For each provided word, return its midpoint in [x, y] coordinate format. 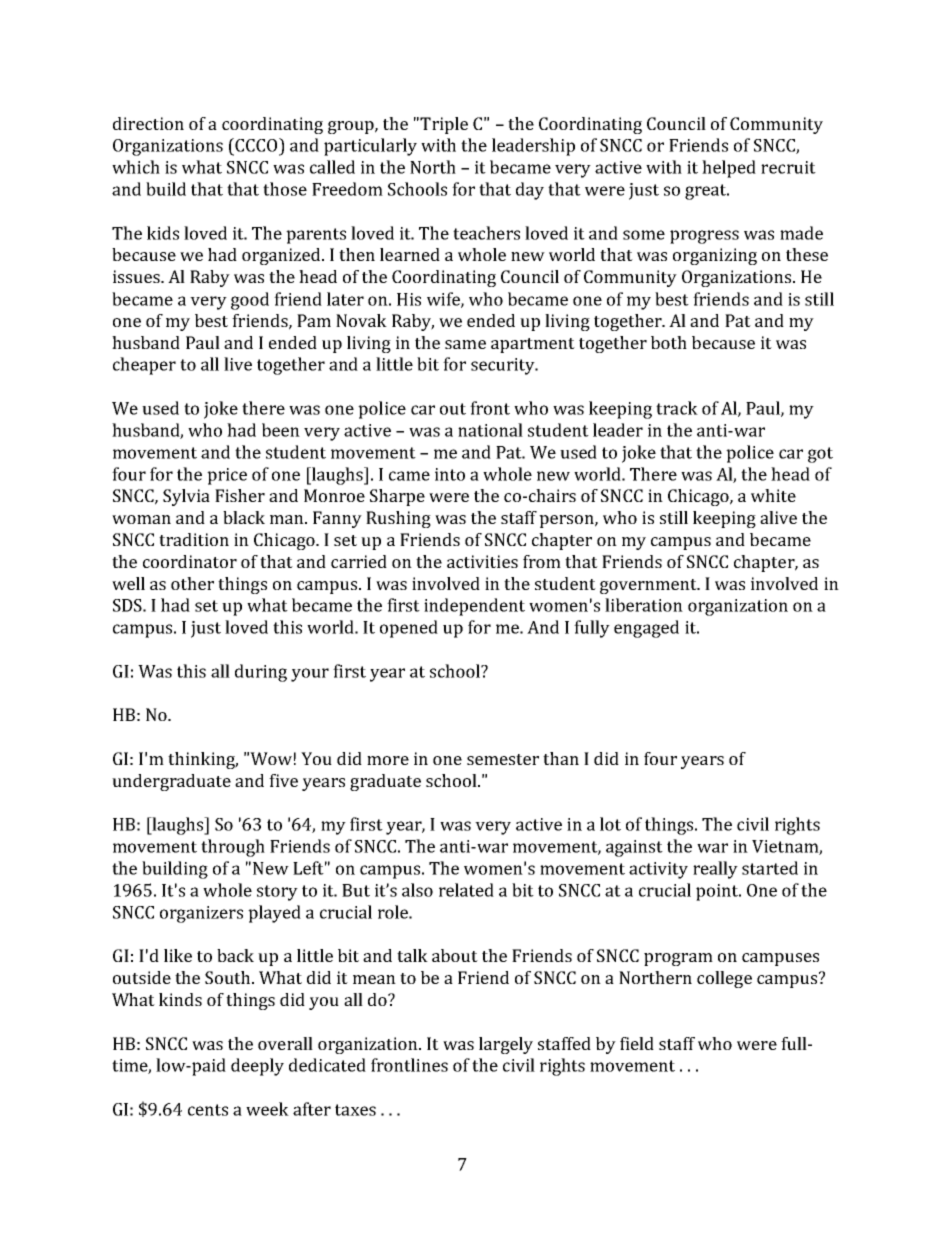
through [233, 848]
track [677, 408]
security [504, 366]
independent [474, 607]
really [715, 870]
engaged [646, 629]
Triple [443, 125]
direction [148, 123]
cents [208, 1110]
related [466, 890]
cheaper [144, 366]
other [192, 583]
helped [729, 169]
